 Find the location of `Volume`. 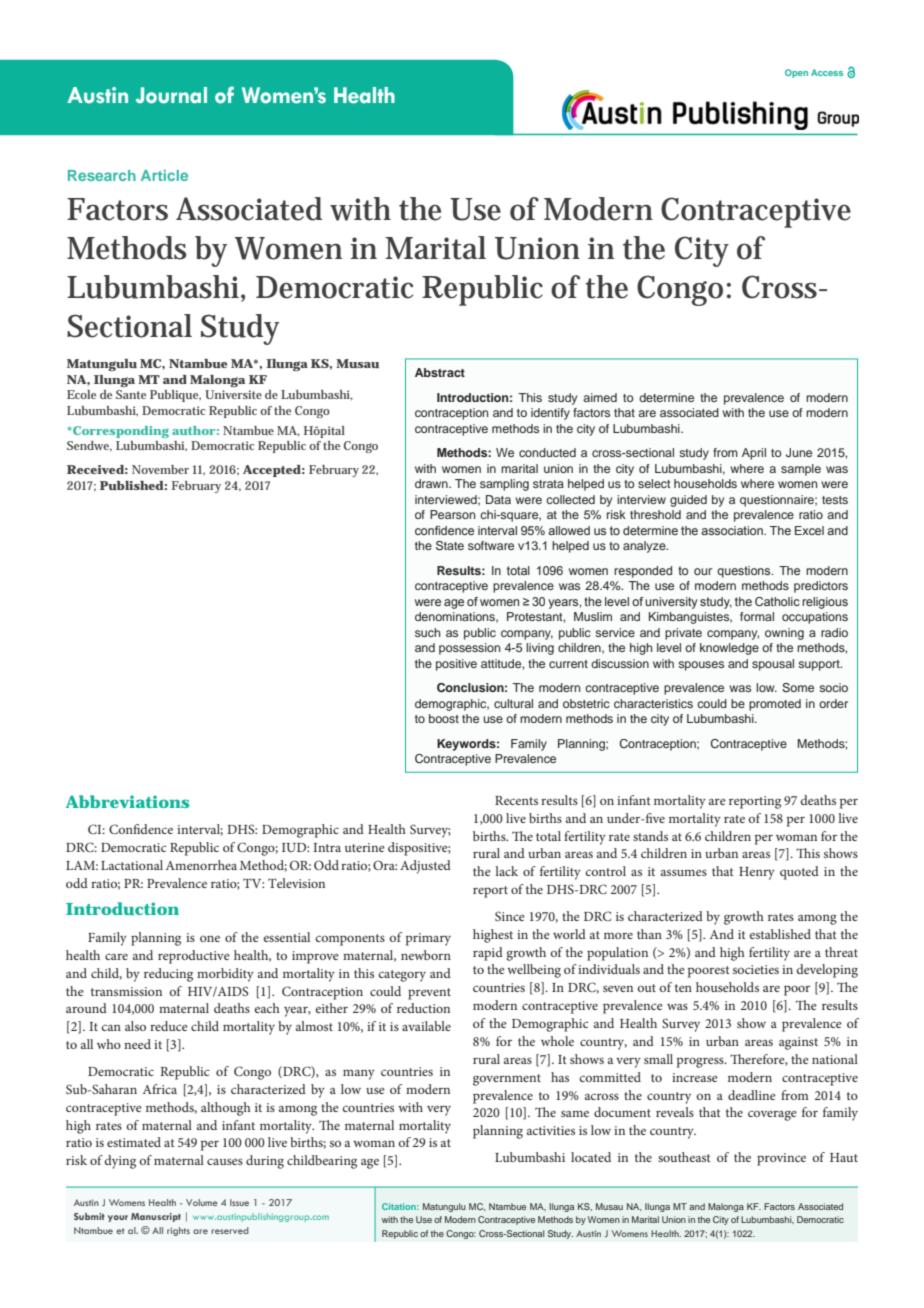

Volume is located at coordinates (202, 1202).
